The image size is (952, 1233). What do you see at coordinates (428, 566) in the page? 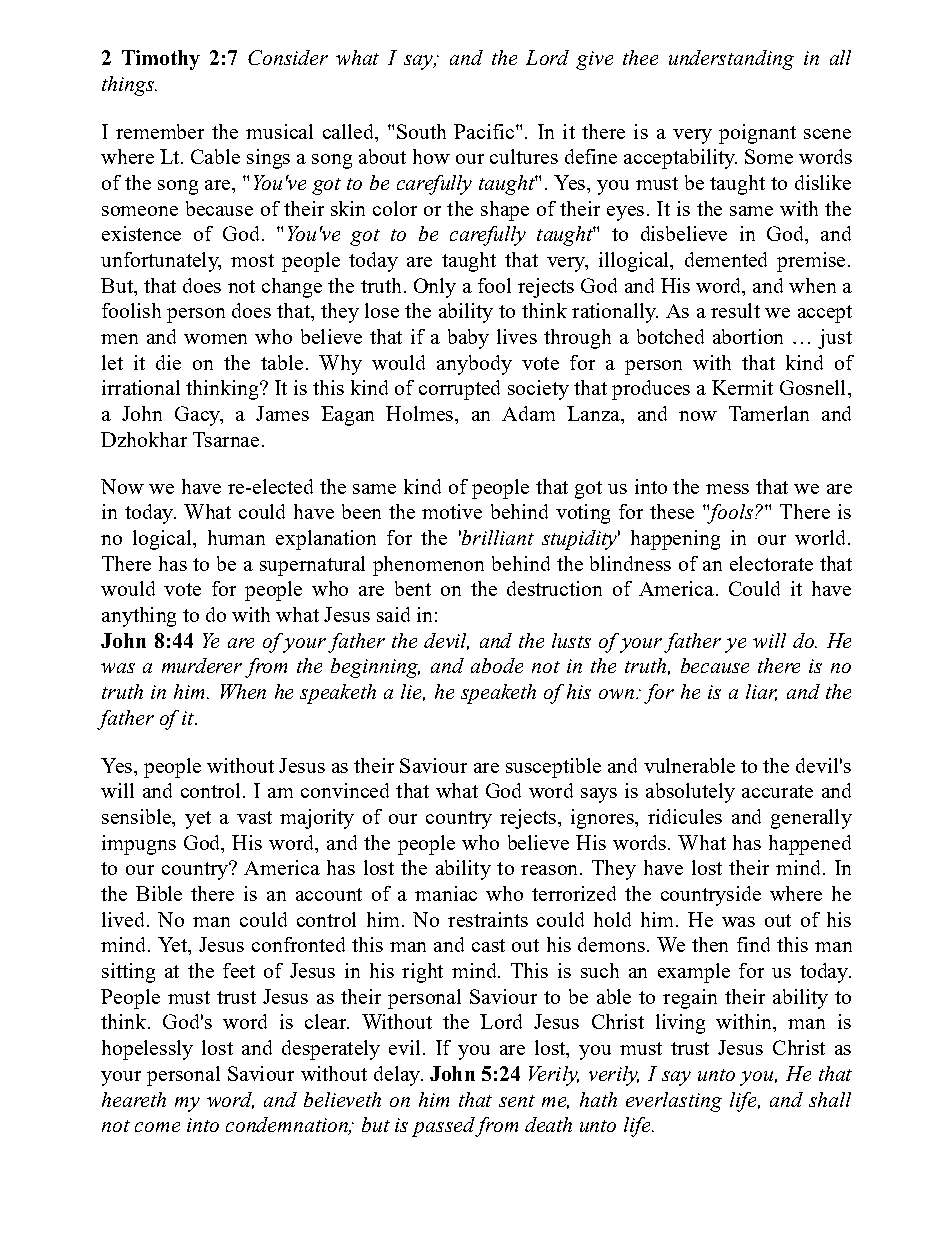
I see `phenomenon` at bounding box center [428, 566].
